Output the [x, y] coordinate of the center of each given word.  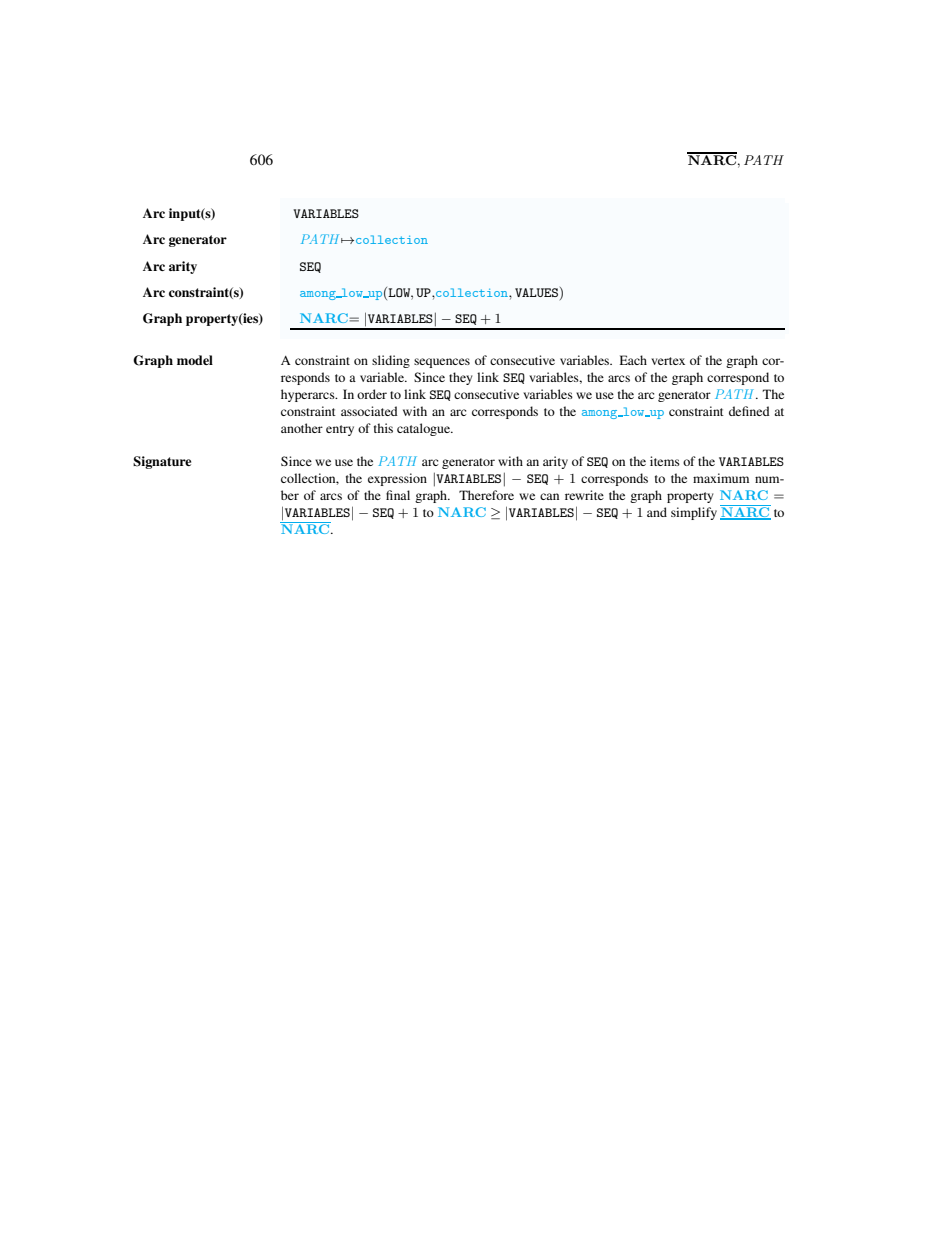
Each [633, 360]
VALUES [536, 292]
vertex [668, 361]
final [398, 495]
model [195, 360]
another [302, 428]
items [665, 461]
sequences [442, 363]
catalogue [424, 429]
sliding [391, 361]
